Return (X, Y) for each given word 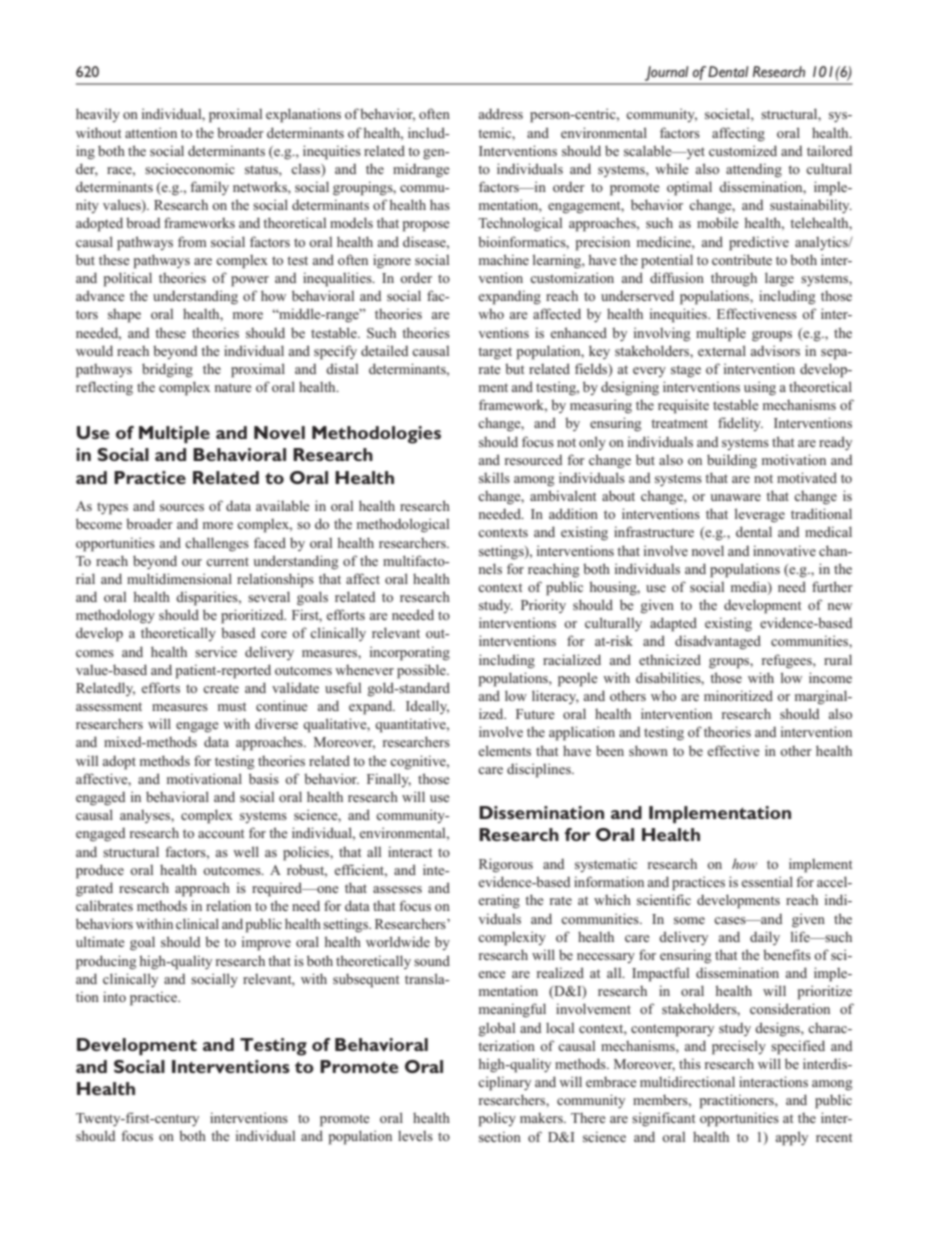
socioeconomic (190, 168)
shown (648, 750)
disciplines (540, 770)
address (501, 113)
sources (182, 507)
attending (754, 170)
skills (494, 477)
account (221, 833)
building (732, 461)
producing (106, 962)
